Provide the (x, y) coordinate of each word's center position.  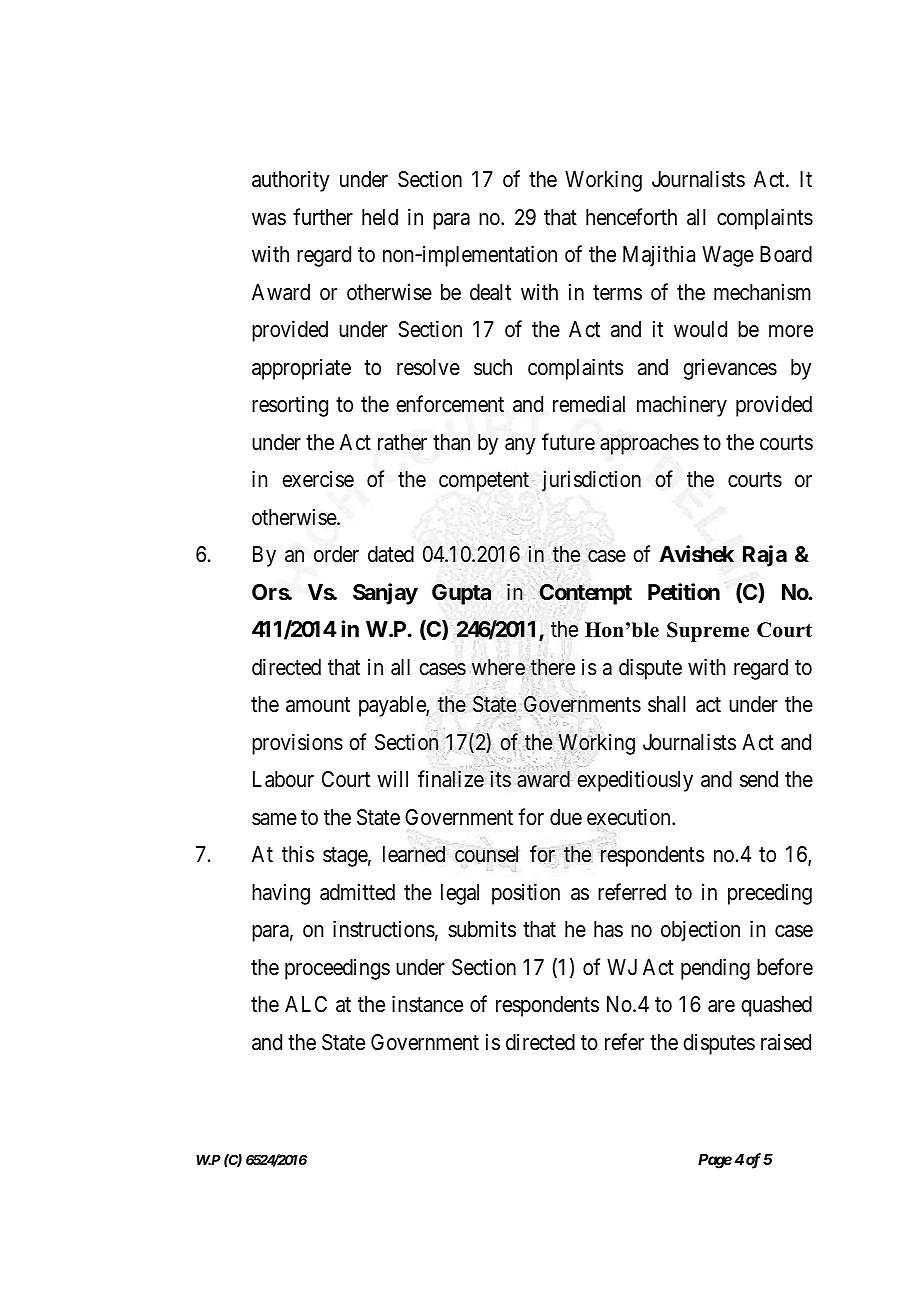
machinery (682, 406)
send (759, 779)
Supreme (708, 632)
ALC (306, 1004)
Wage (728, 256)
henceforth (631, 217)
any (520, 446)
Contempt (585, 595)
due (566, 817)
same (274, 819)
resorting (290, 406)
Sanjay (385, 594)
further (323, 217)
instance (427, 1004)
